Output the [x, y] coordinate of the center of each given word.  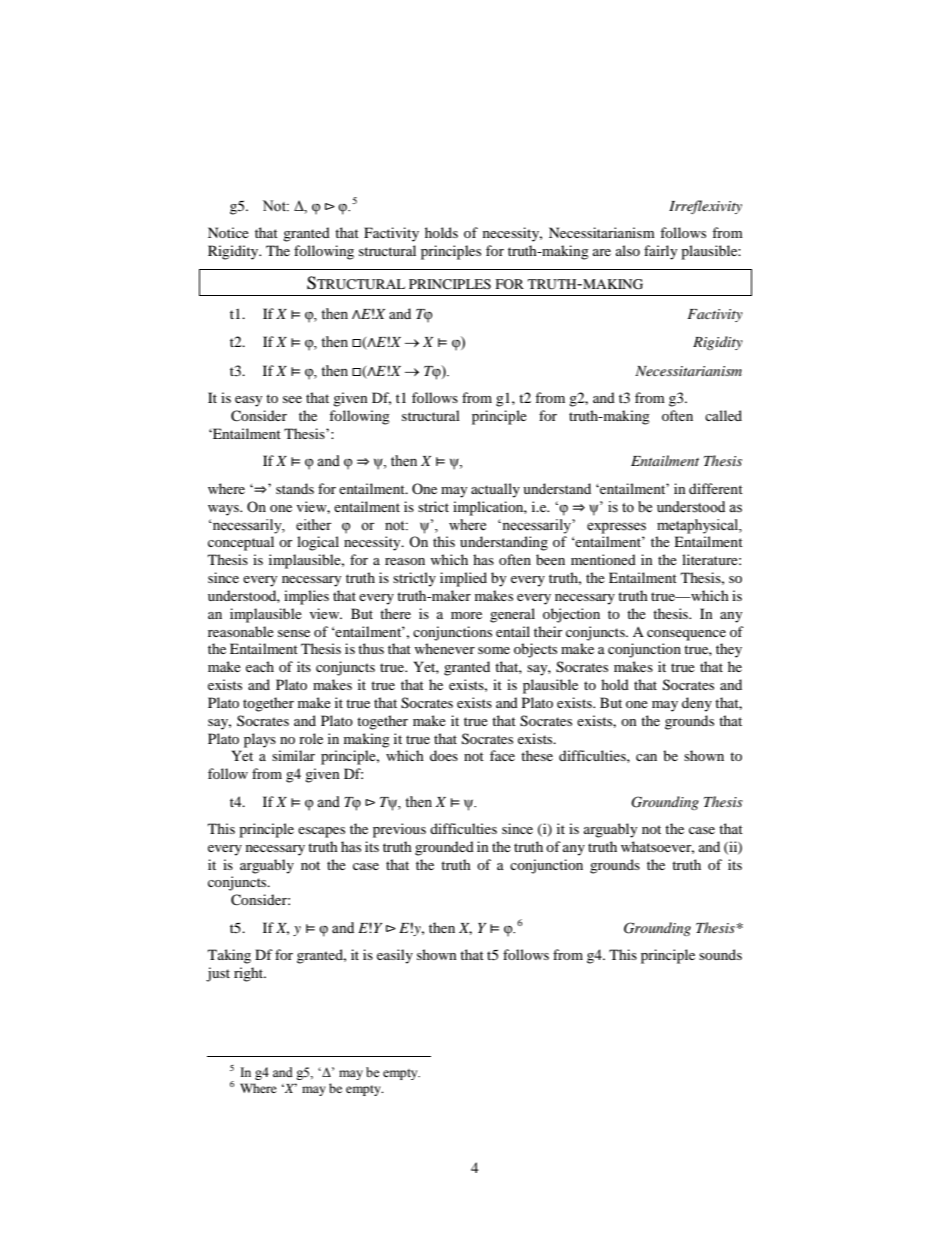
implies [306, 597]
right [250, 974]
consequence [686, 635]
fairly [660, 252]
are [602, 252]
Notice [228, 232]
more [466, 615]
